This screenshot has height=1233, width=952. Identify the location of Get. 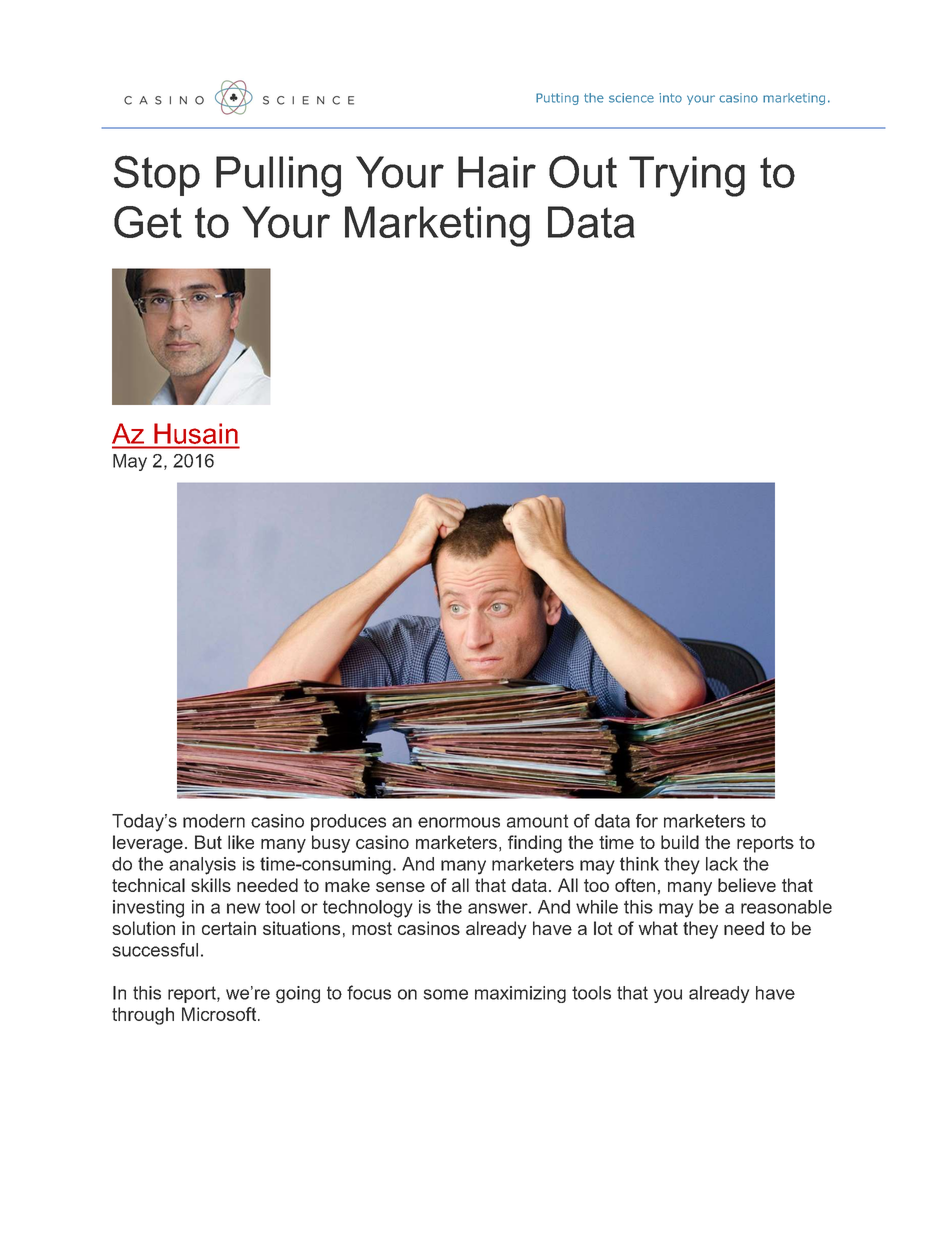
(148, 222).
